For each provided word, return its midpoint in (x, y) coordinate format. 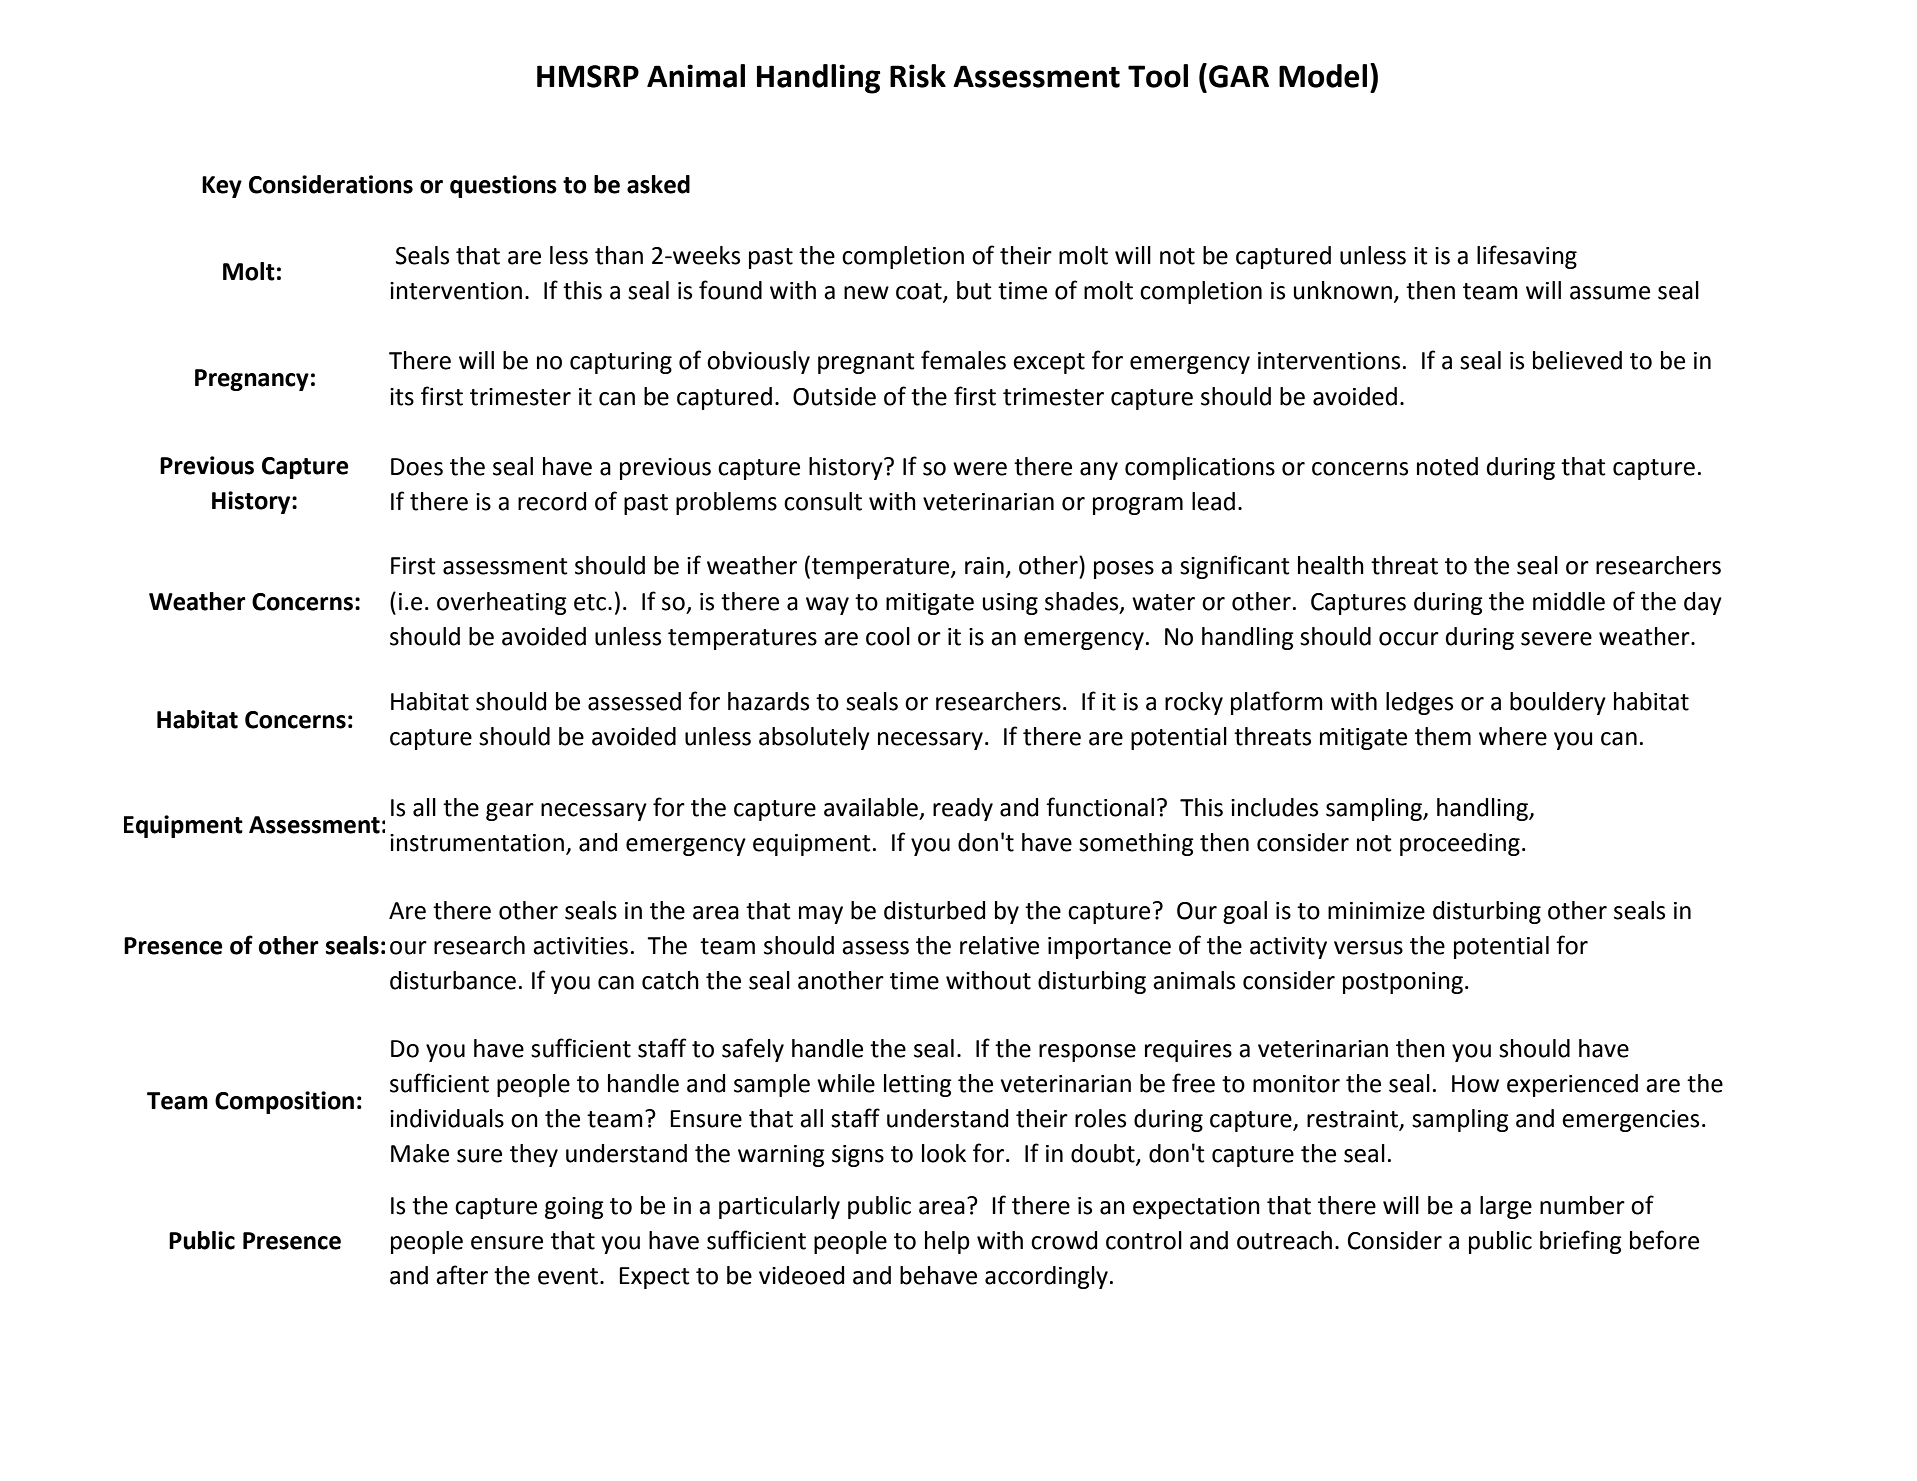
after (462, 1275)
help (947, 1242)
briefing (1581, 1242)
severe (1556, 639)
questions (503, 186)
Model (1323, 76)
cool (888, 636)
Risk (918, 76)
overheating (502, 603)
